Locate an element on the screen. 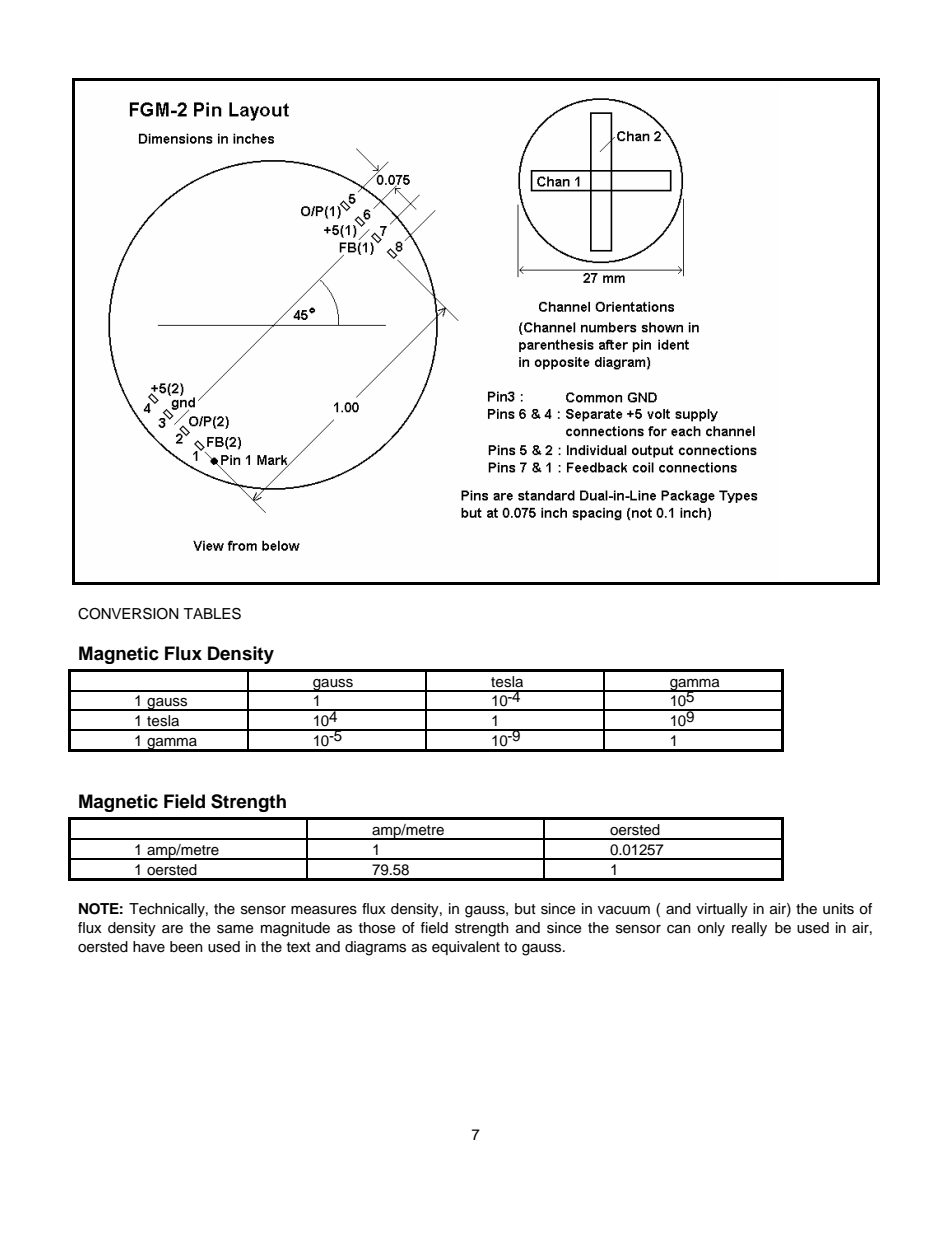 The image size is (952, 1233). same is located at coordinates (235, 929).
